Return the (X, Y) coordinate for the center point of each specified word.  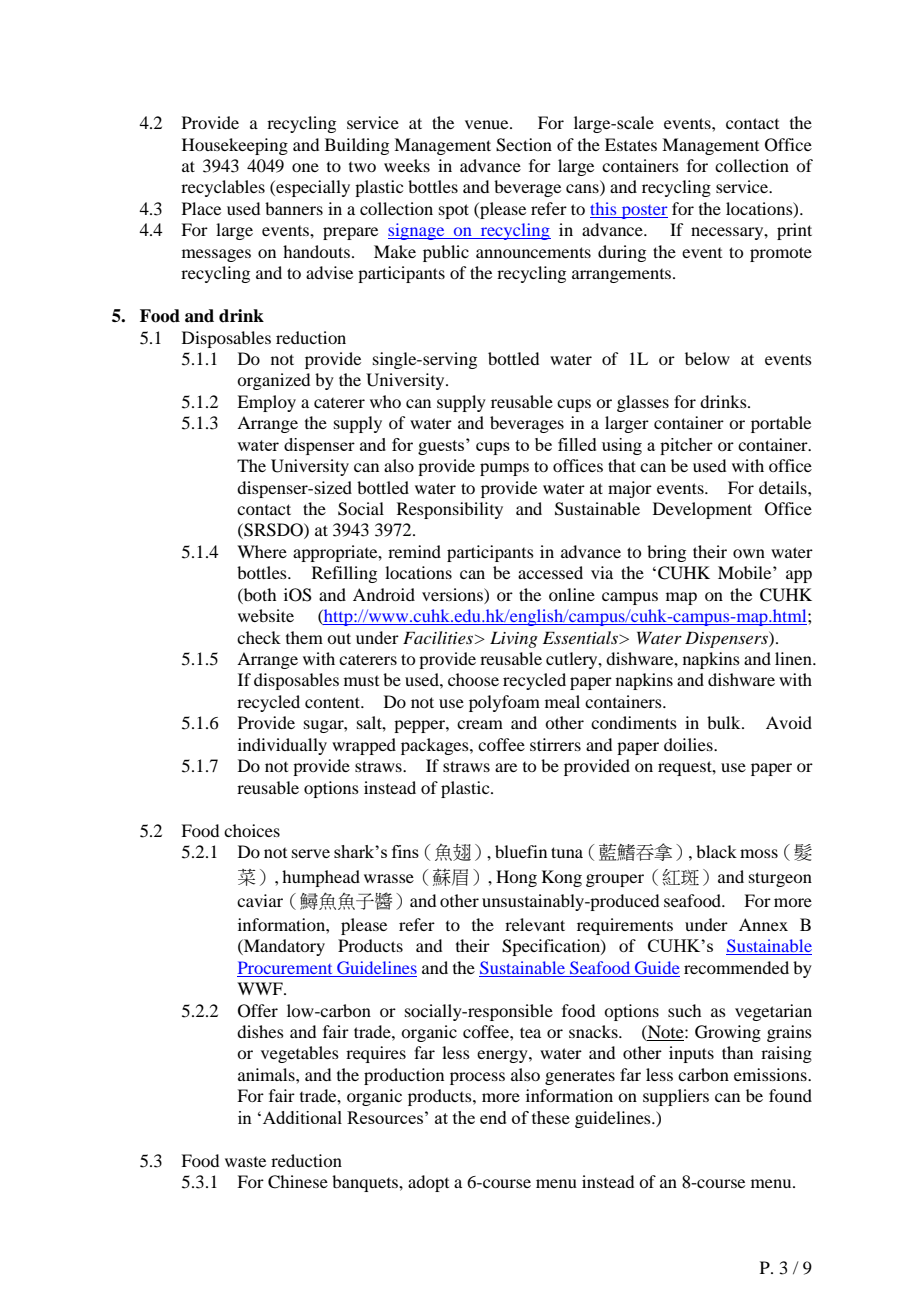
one (305, 167)
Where (262, 551)
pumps (504, 469)
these (551, 1117)
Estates (631, 144)
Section (524, 145)
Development (702, 510)
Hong (516, 878)
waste (245, 1162)
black (716, 851)
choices (252, 830)
